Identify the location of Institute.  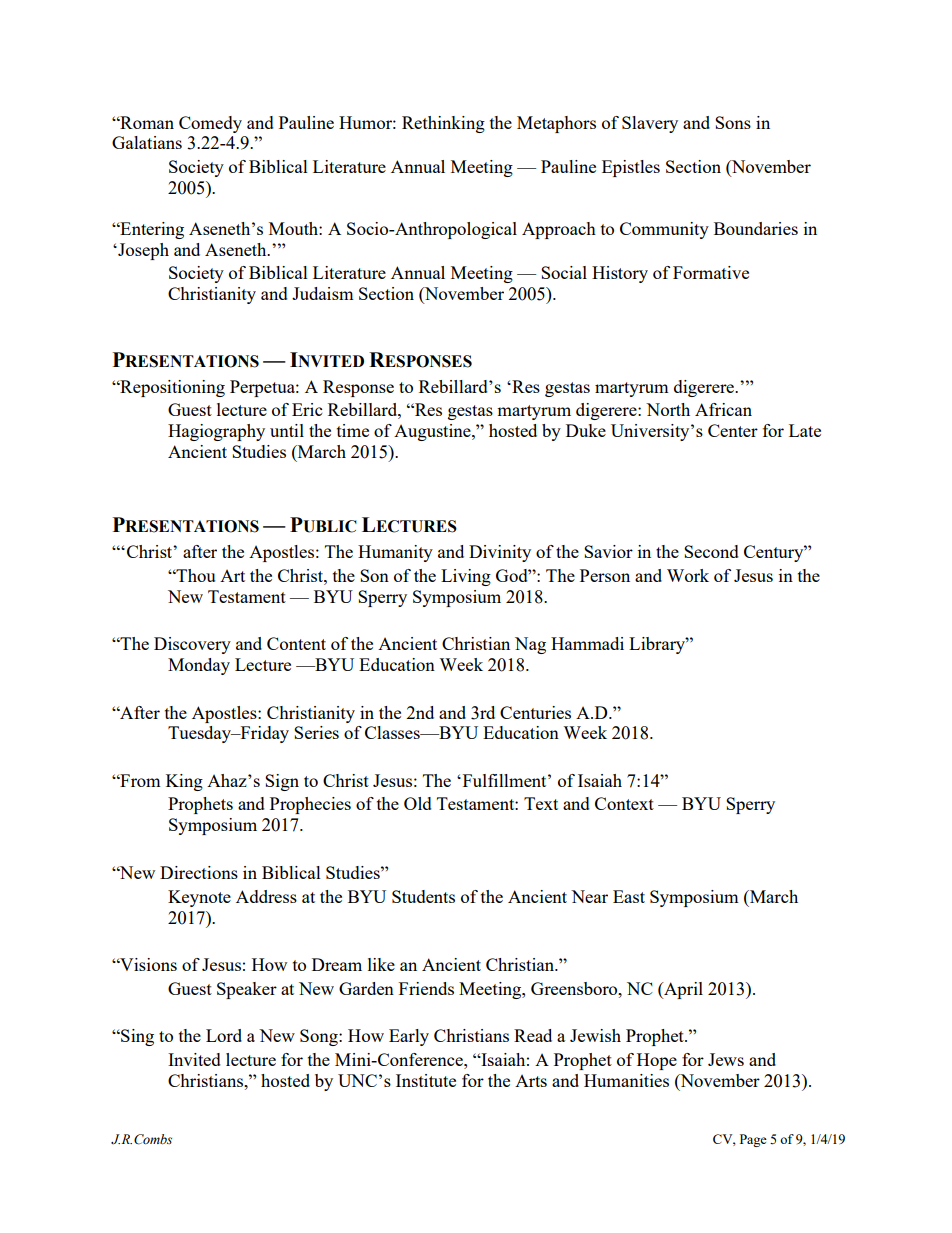
(426, 1080).
